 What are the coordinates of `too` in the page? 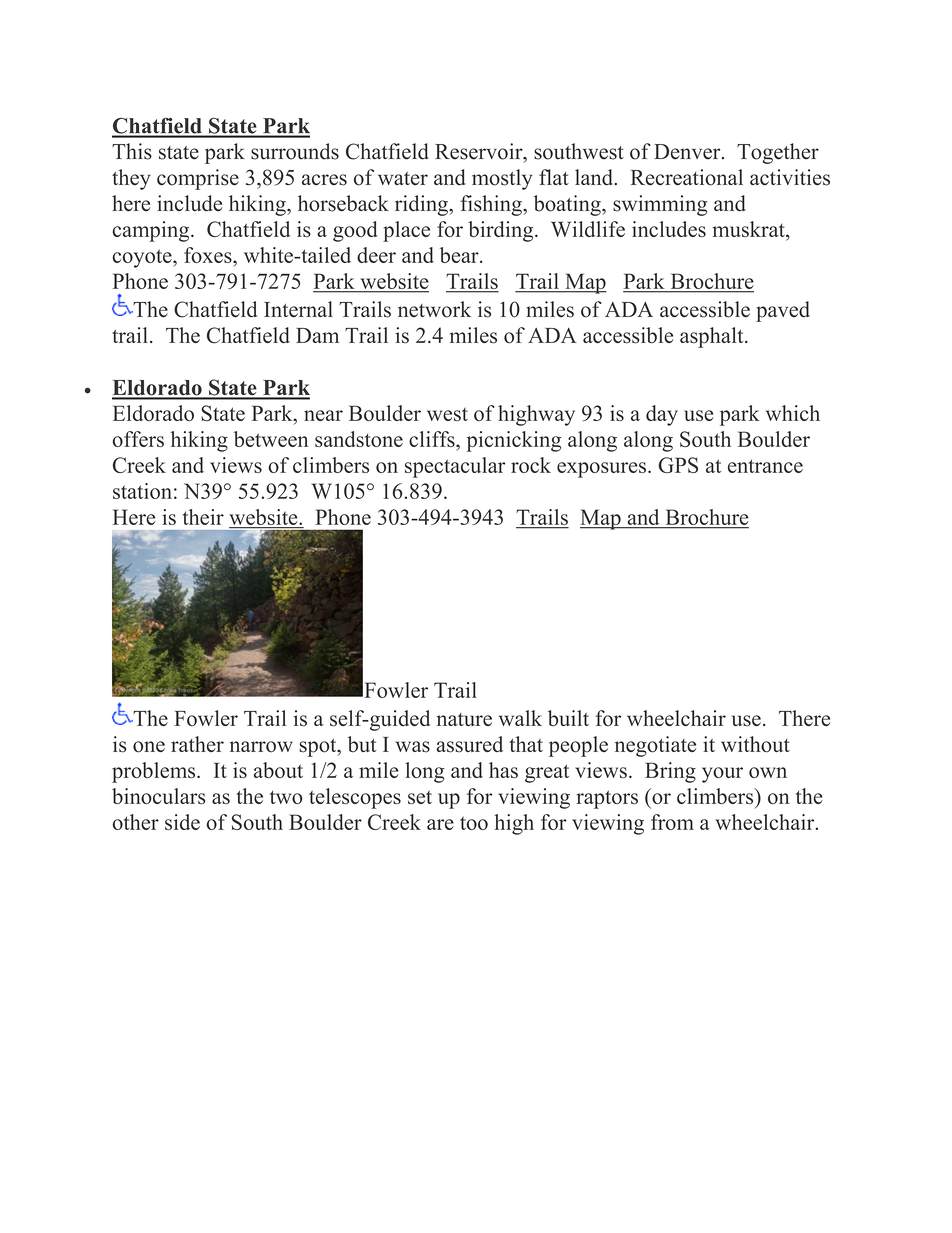 It's located at (474, 823).
